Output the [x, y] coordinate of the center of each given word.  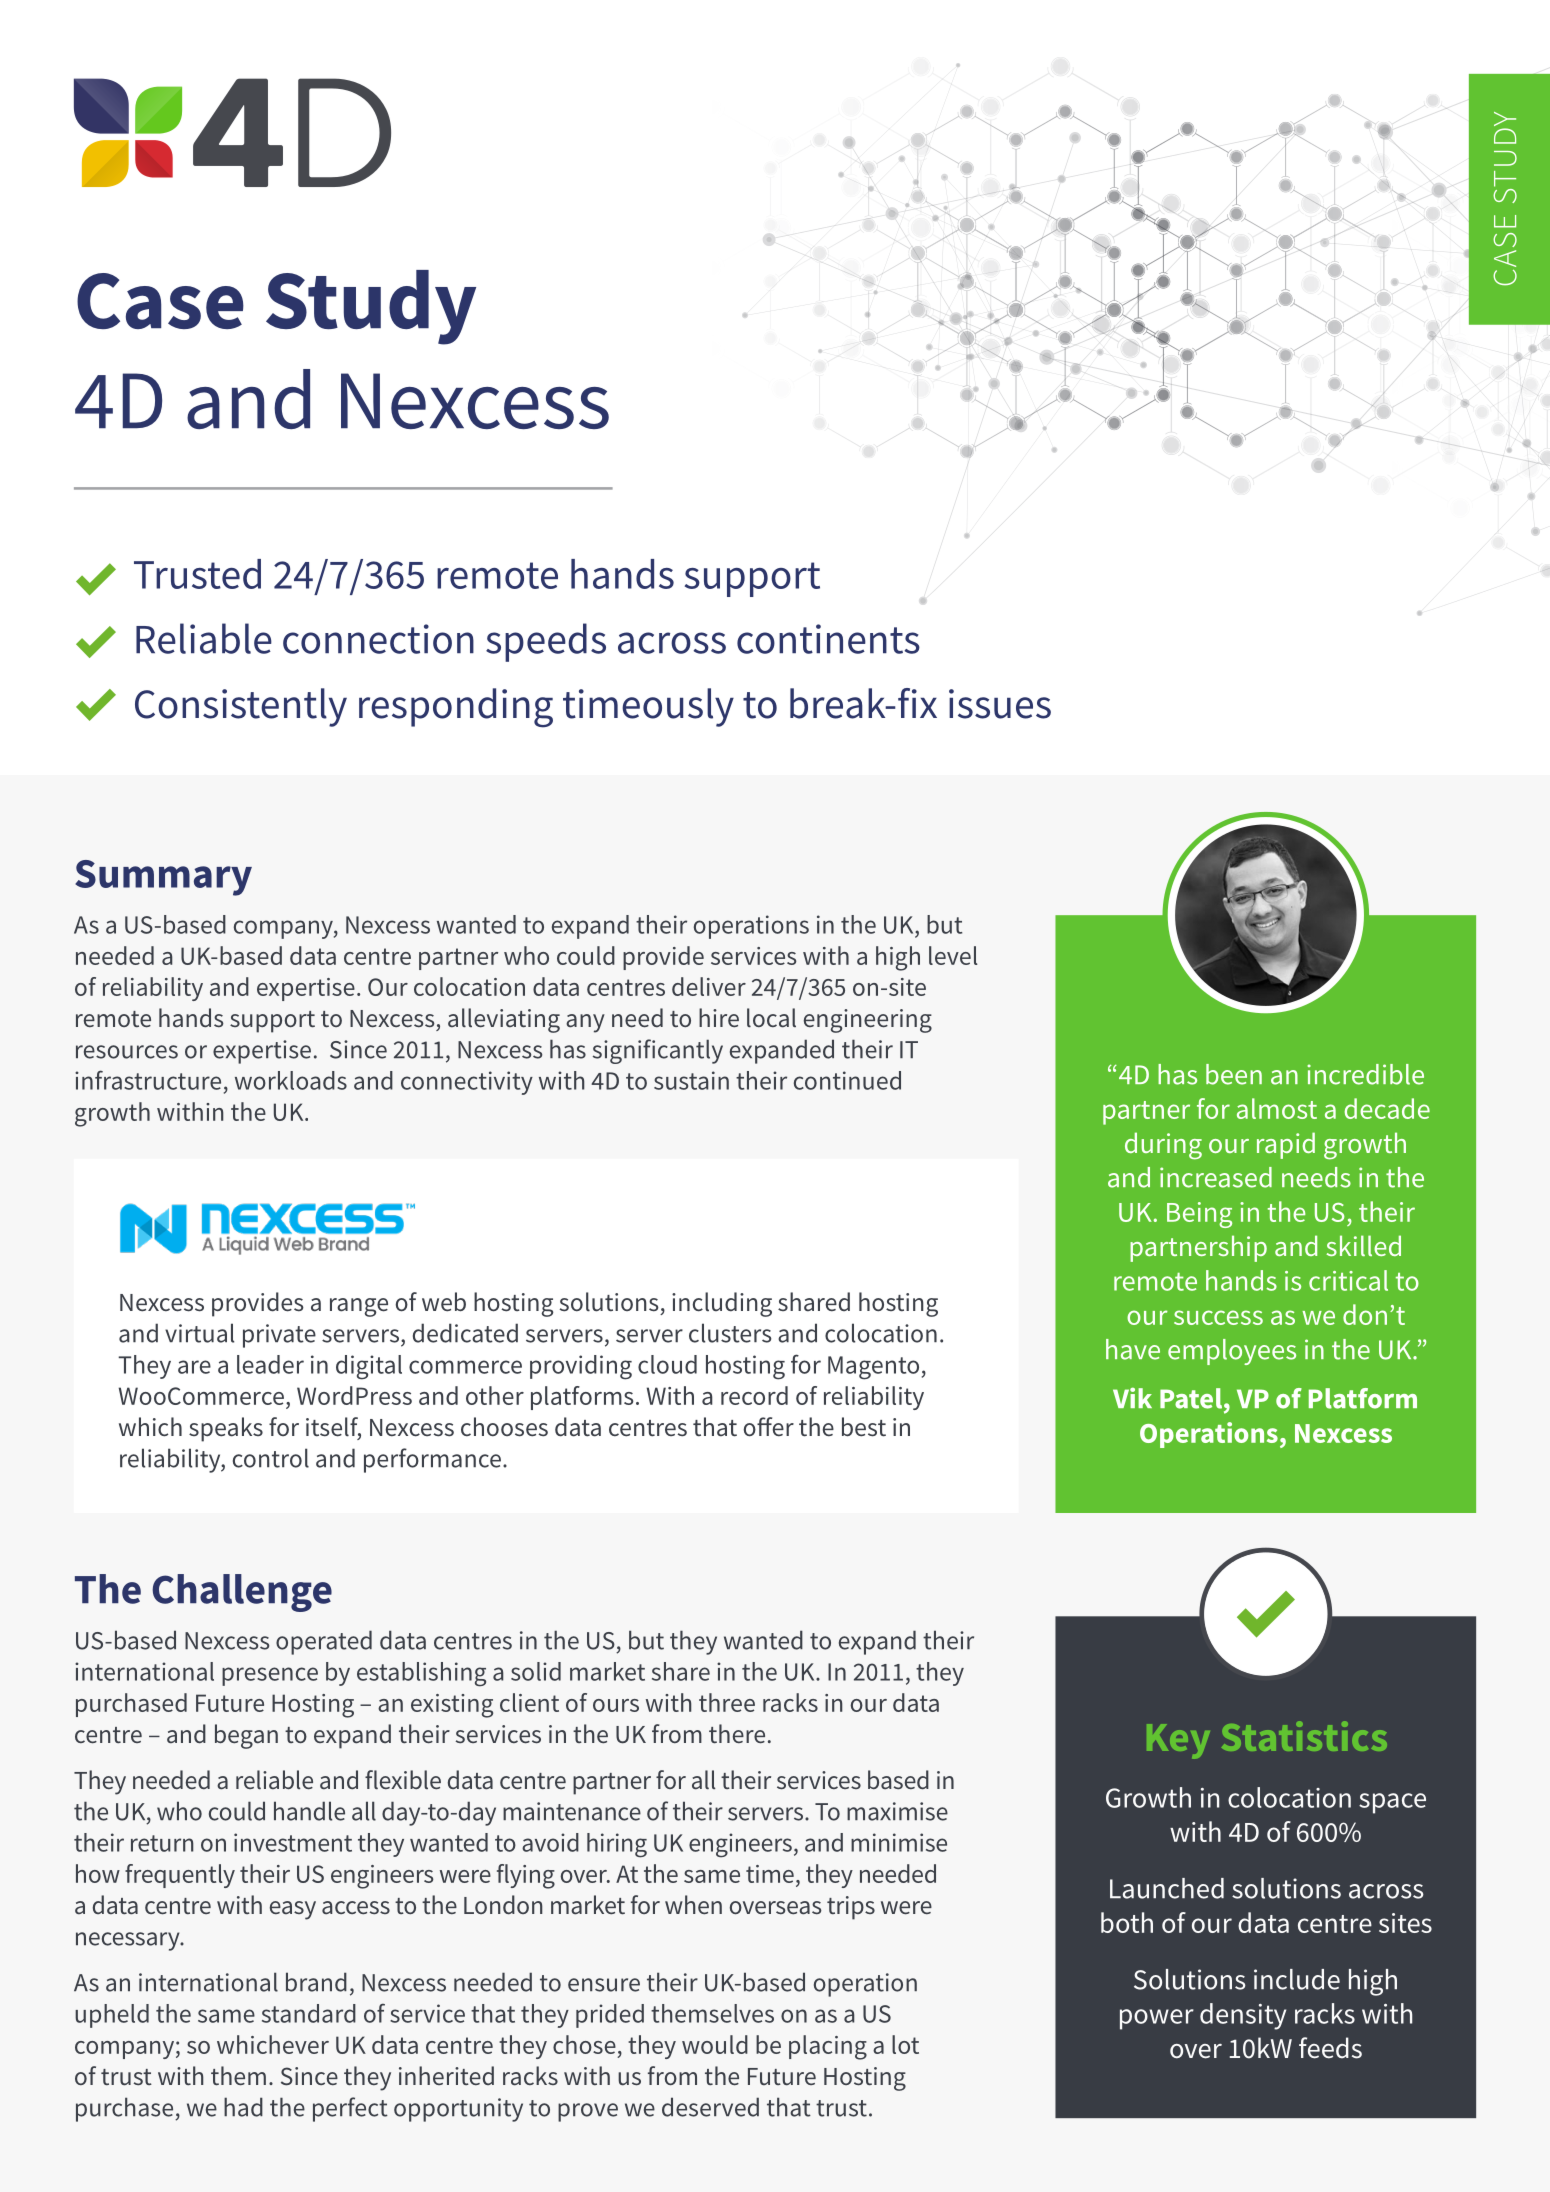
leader [270, 1364]
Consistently [241, 707]
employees [1232, 1352]
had [243, 2107]
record [754, 1395]
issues [1000, 704]
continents [828, 639]
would [715, 2044]
